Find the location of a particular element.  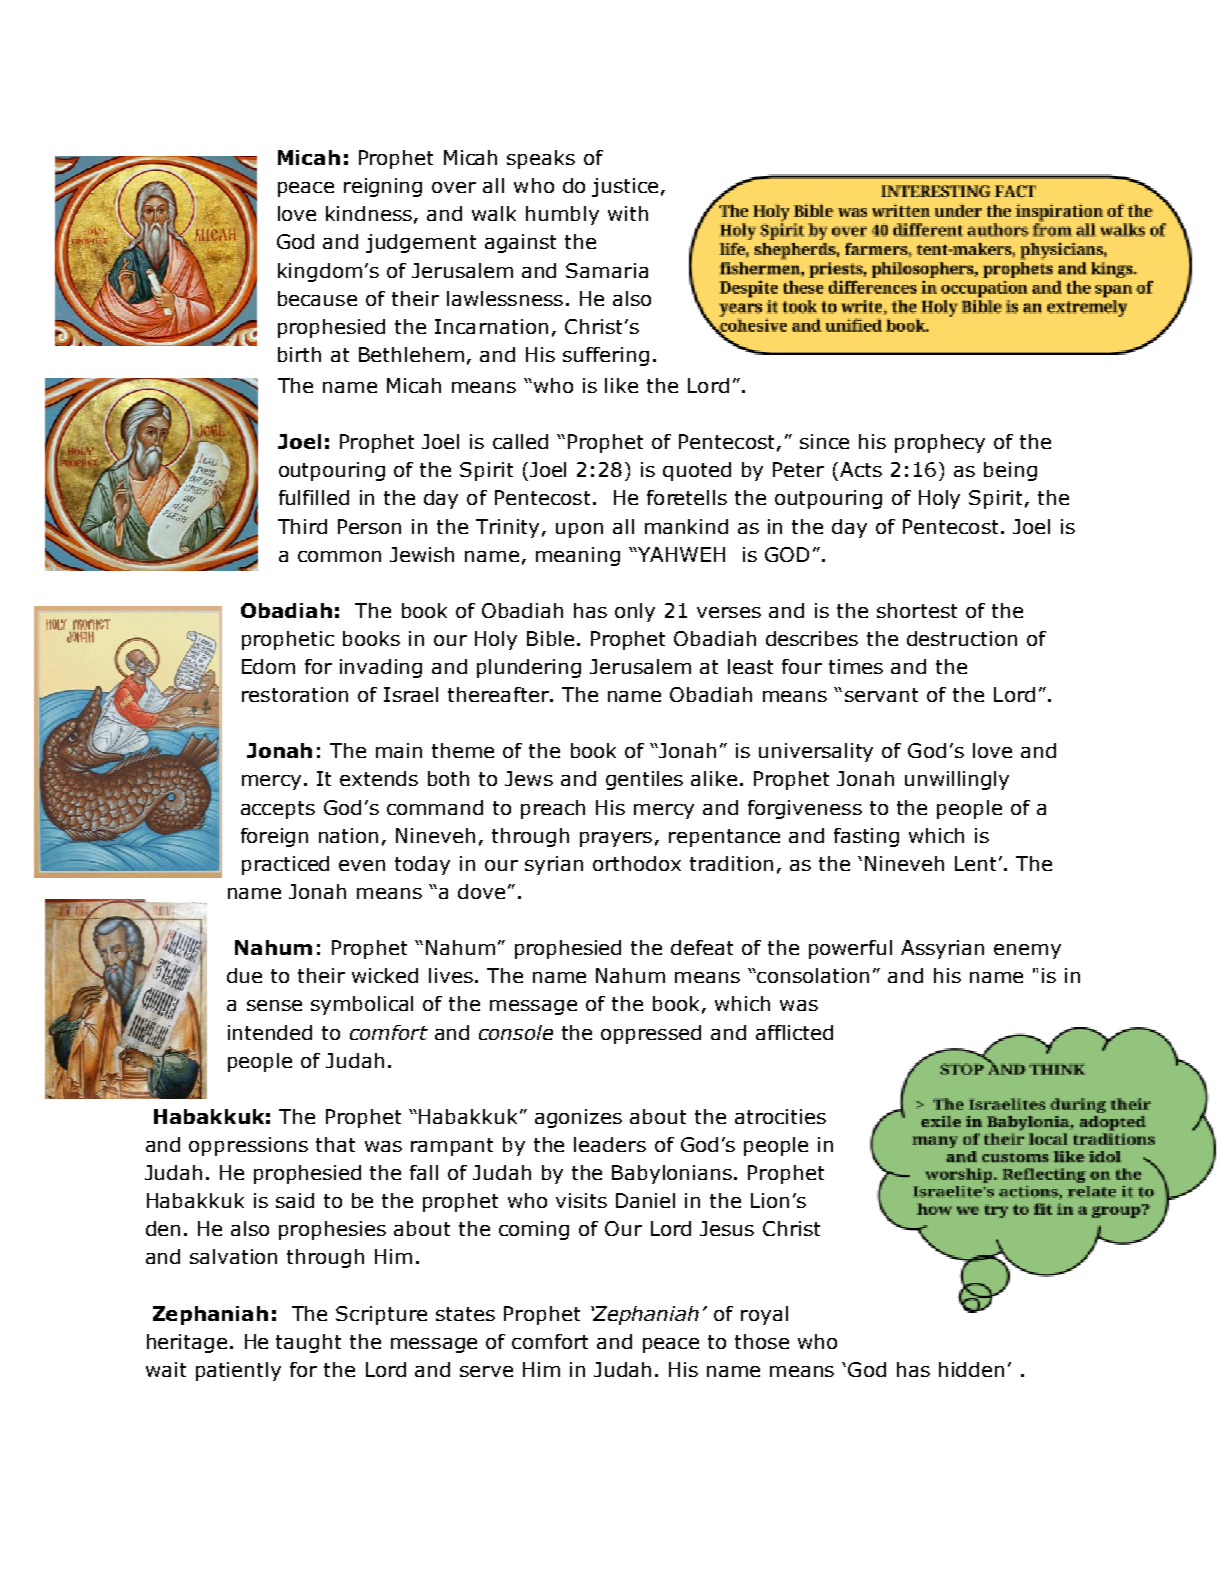

with is located at coordinates (628, 213).
